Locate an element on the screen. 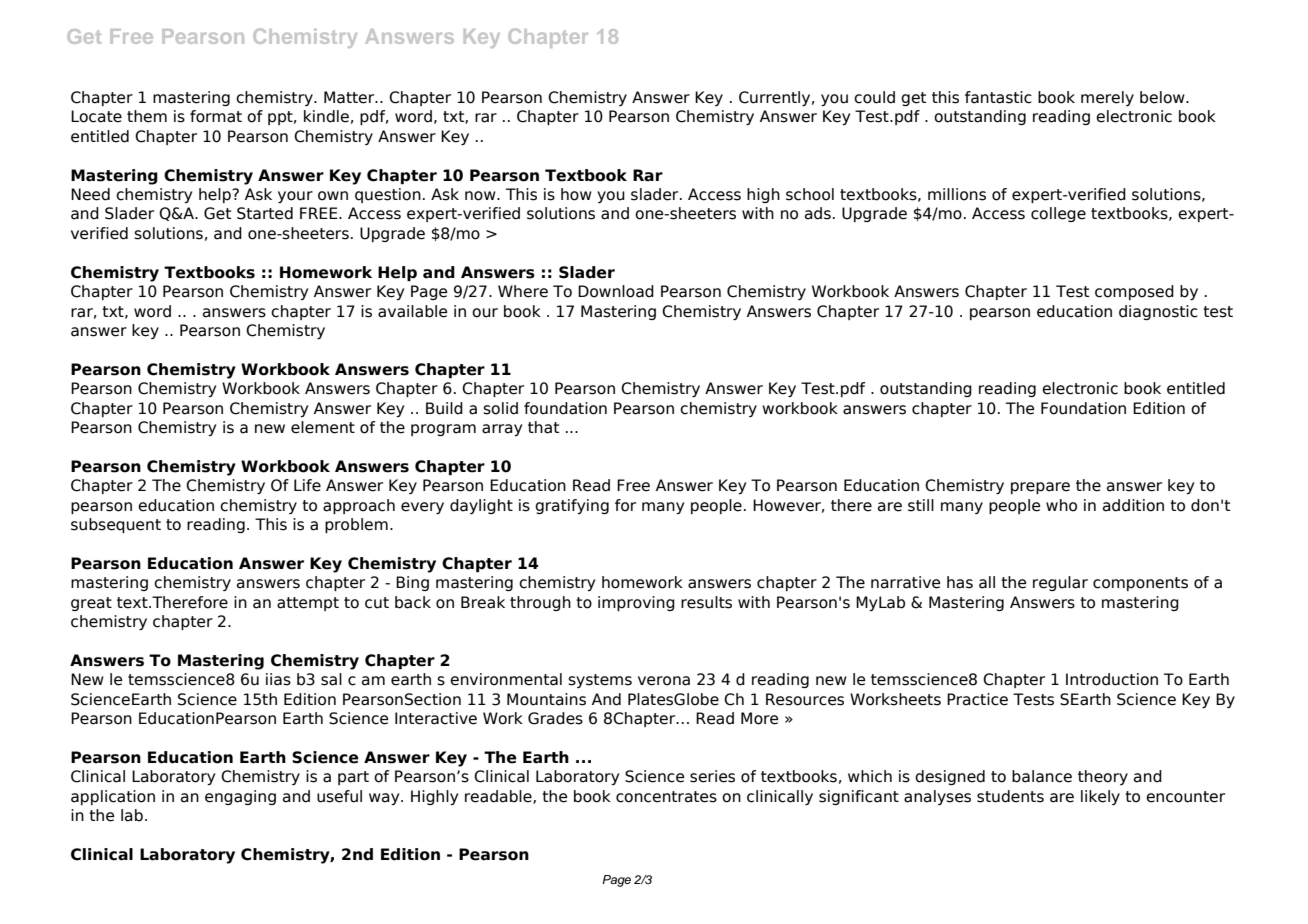  merely is located at coordinates (1107, 98).
